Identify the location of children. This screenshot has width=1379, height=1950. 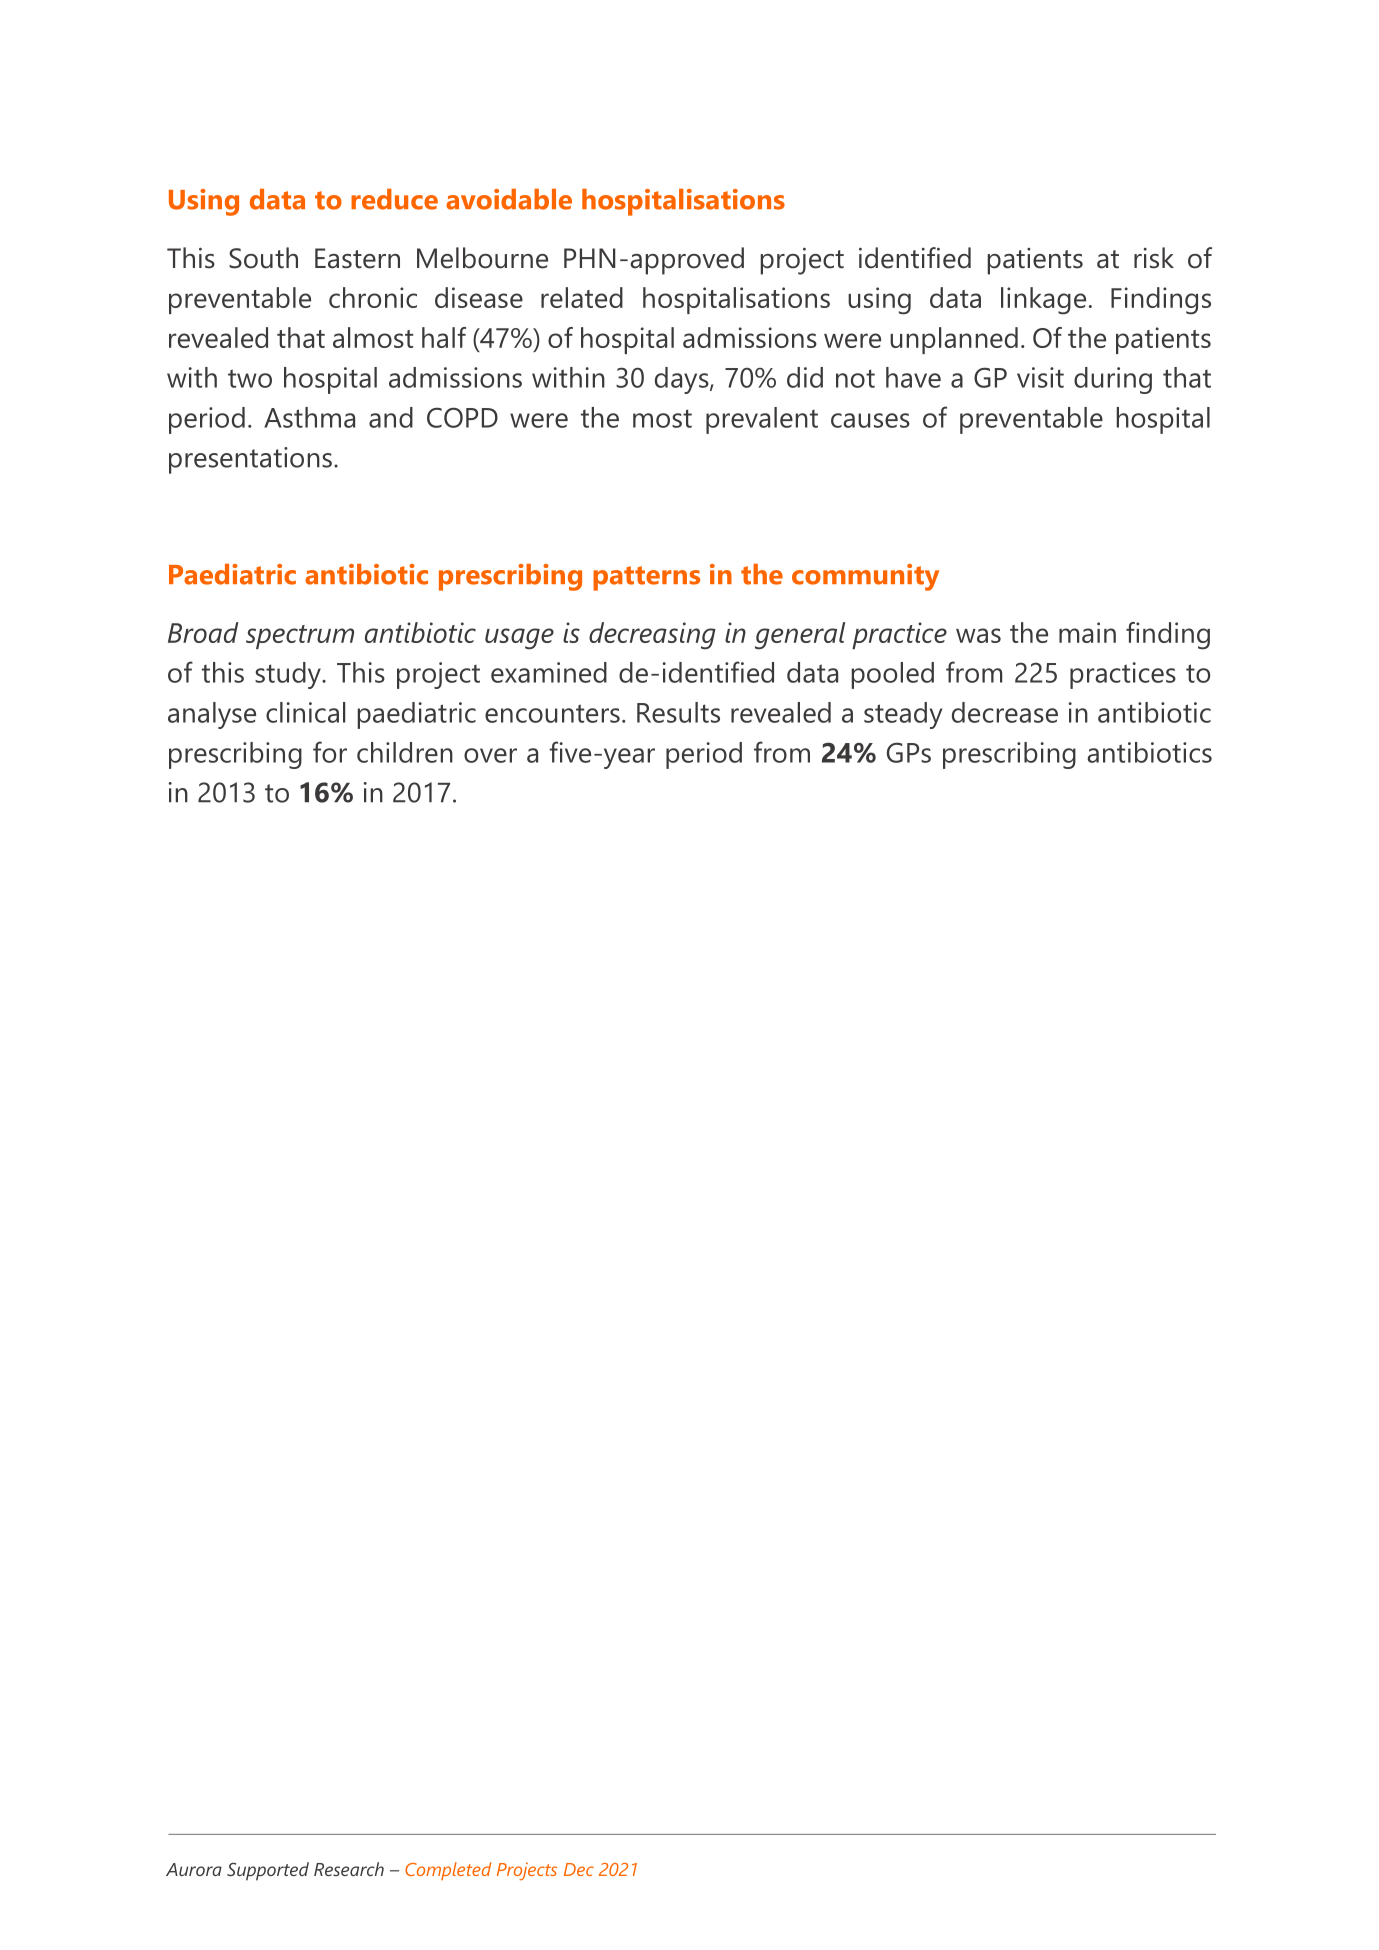
(405, 752).
